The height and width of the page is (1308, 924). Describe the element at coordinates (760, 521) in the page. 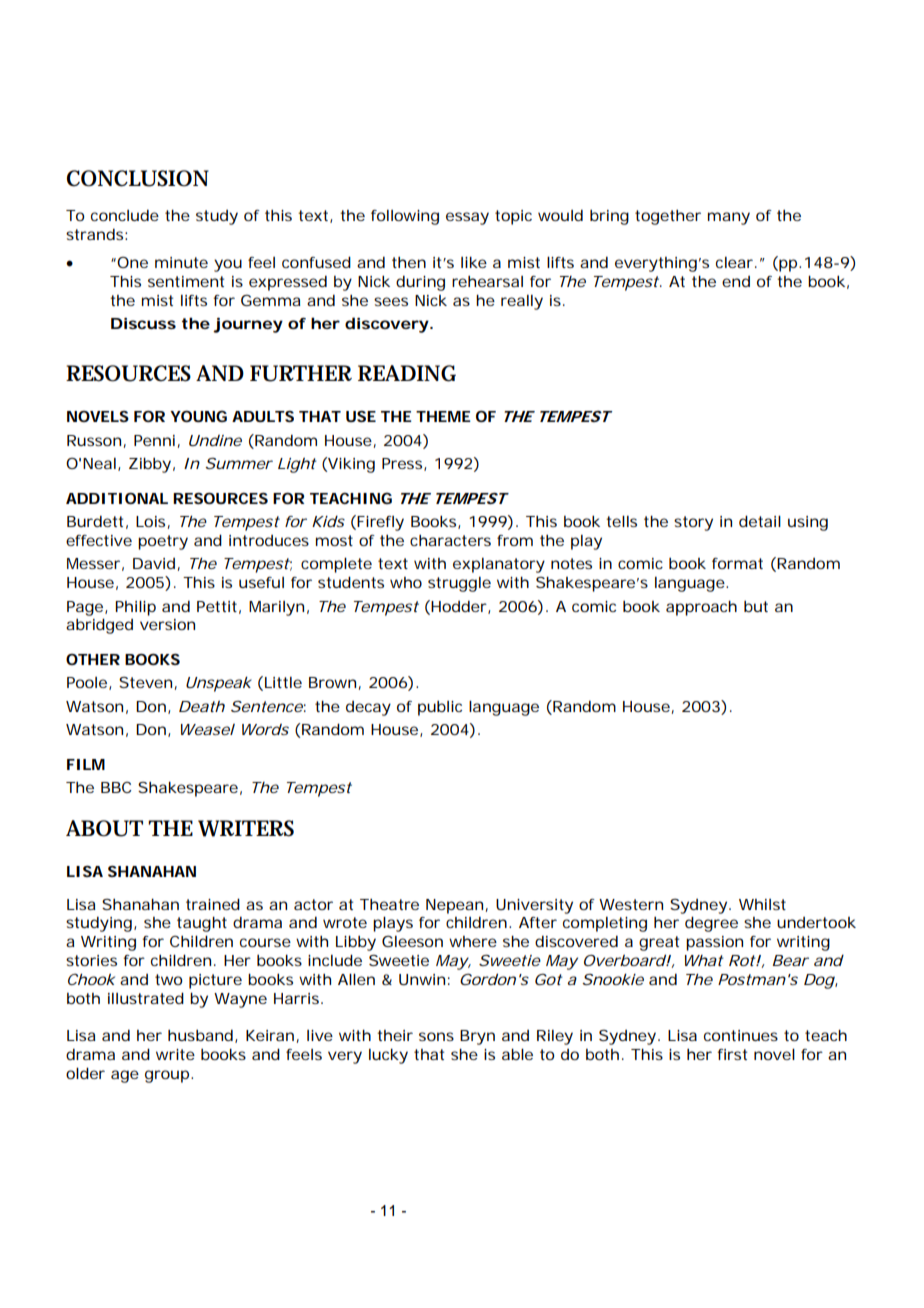

I see `detail` at that location.
